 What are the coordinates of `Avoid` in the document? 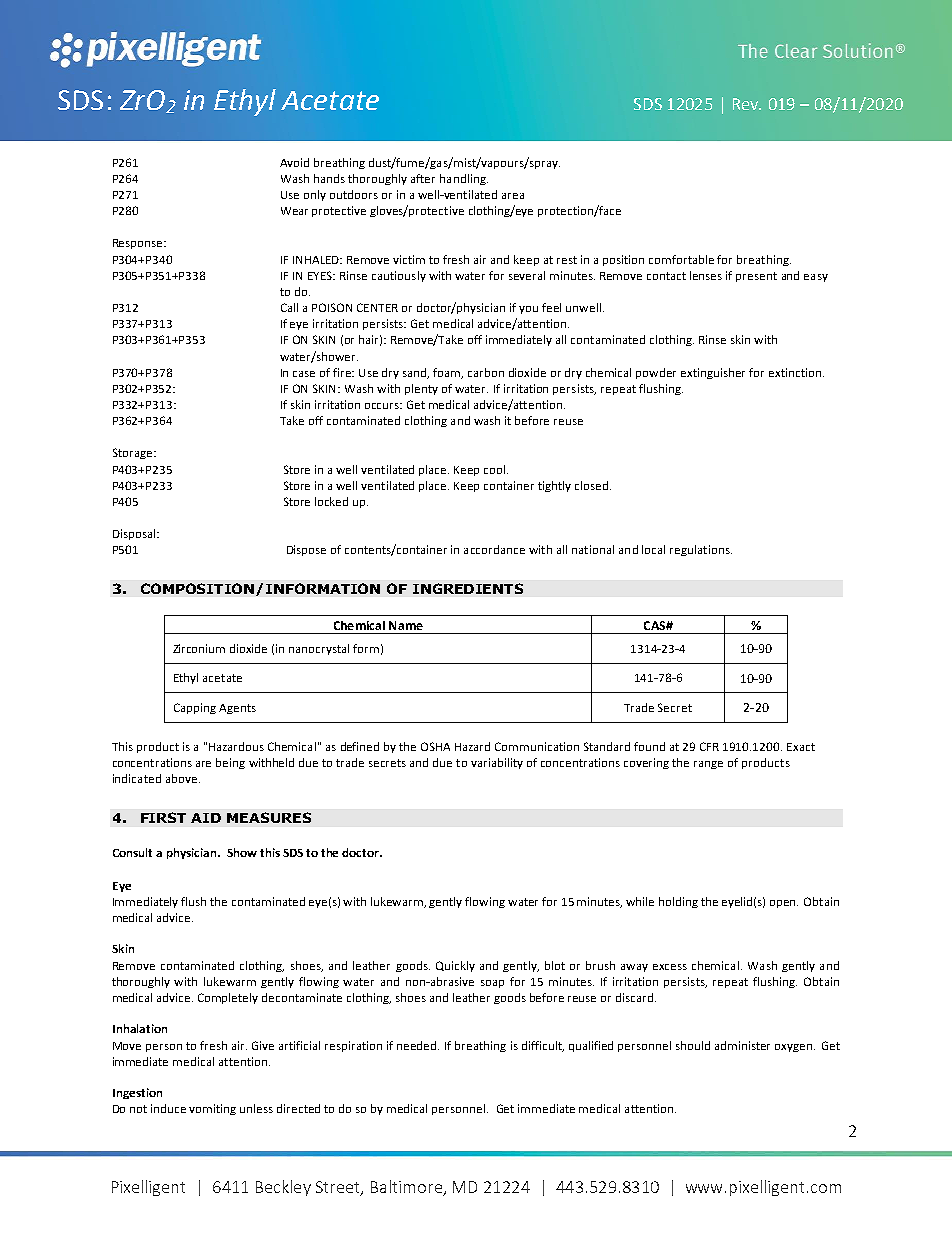 It's located at (294, 162).
